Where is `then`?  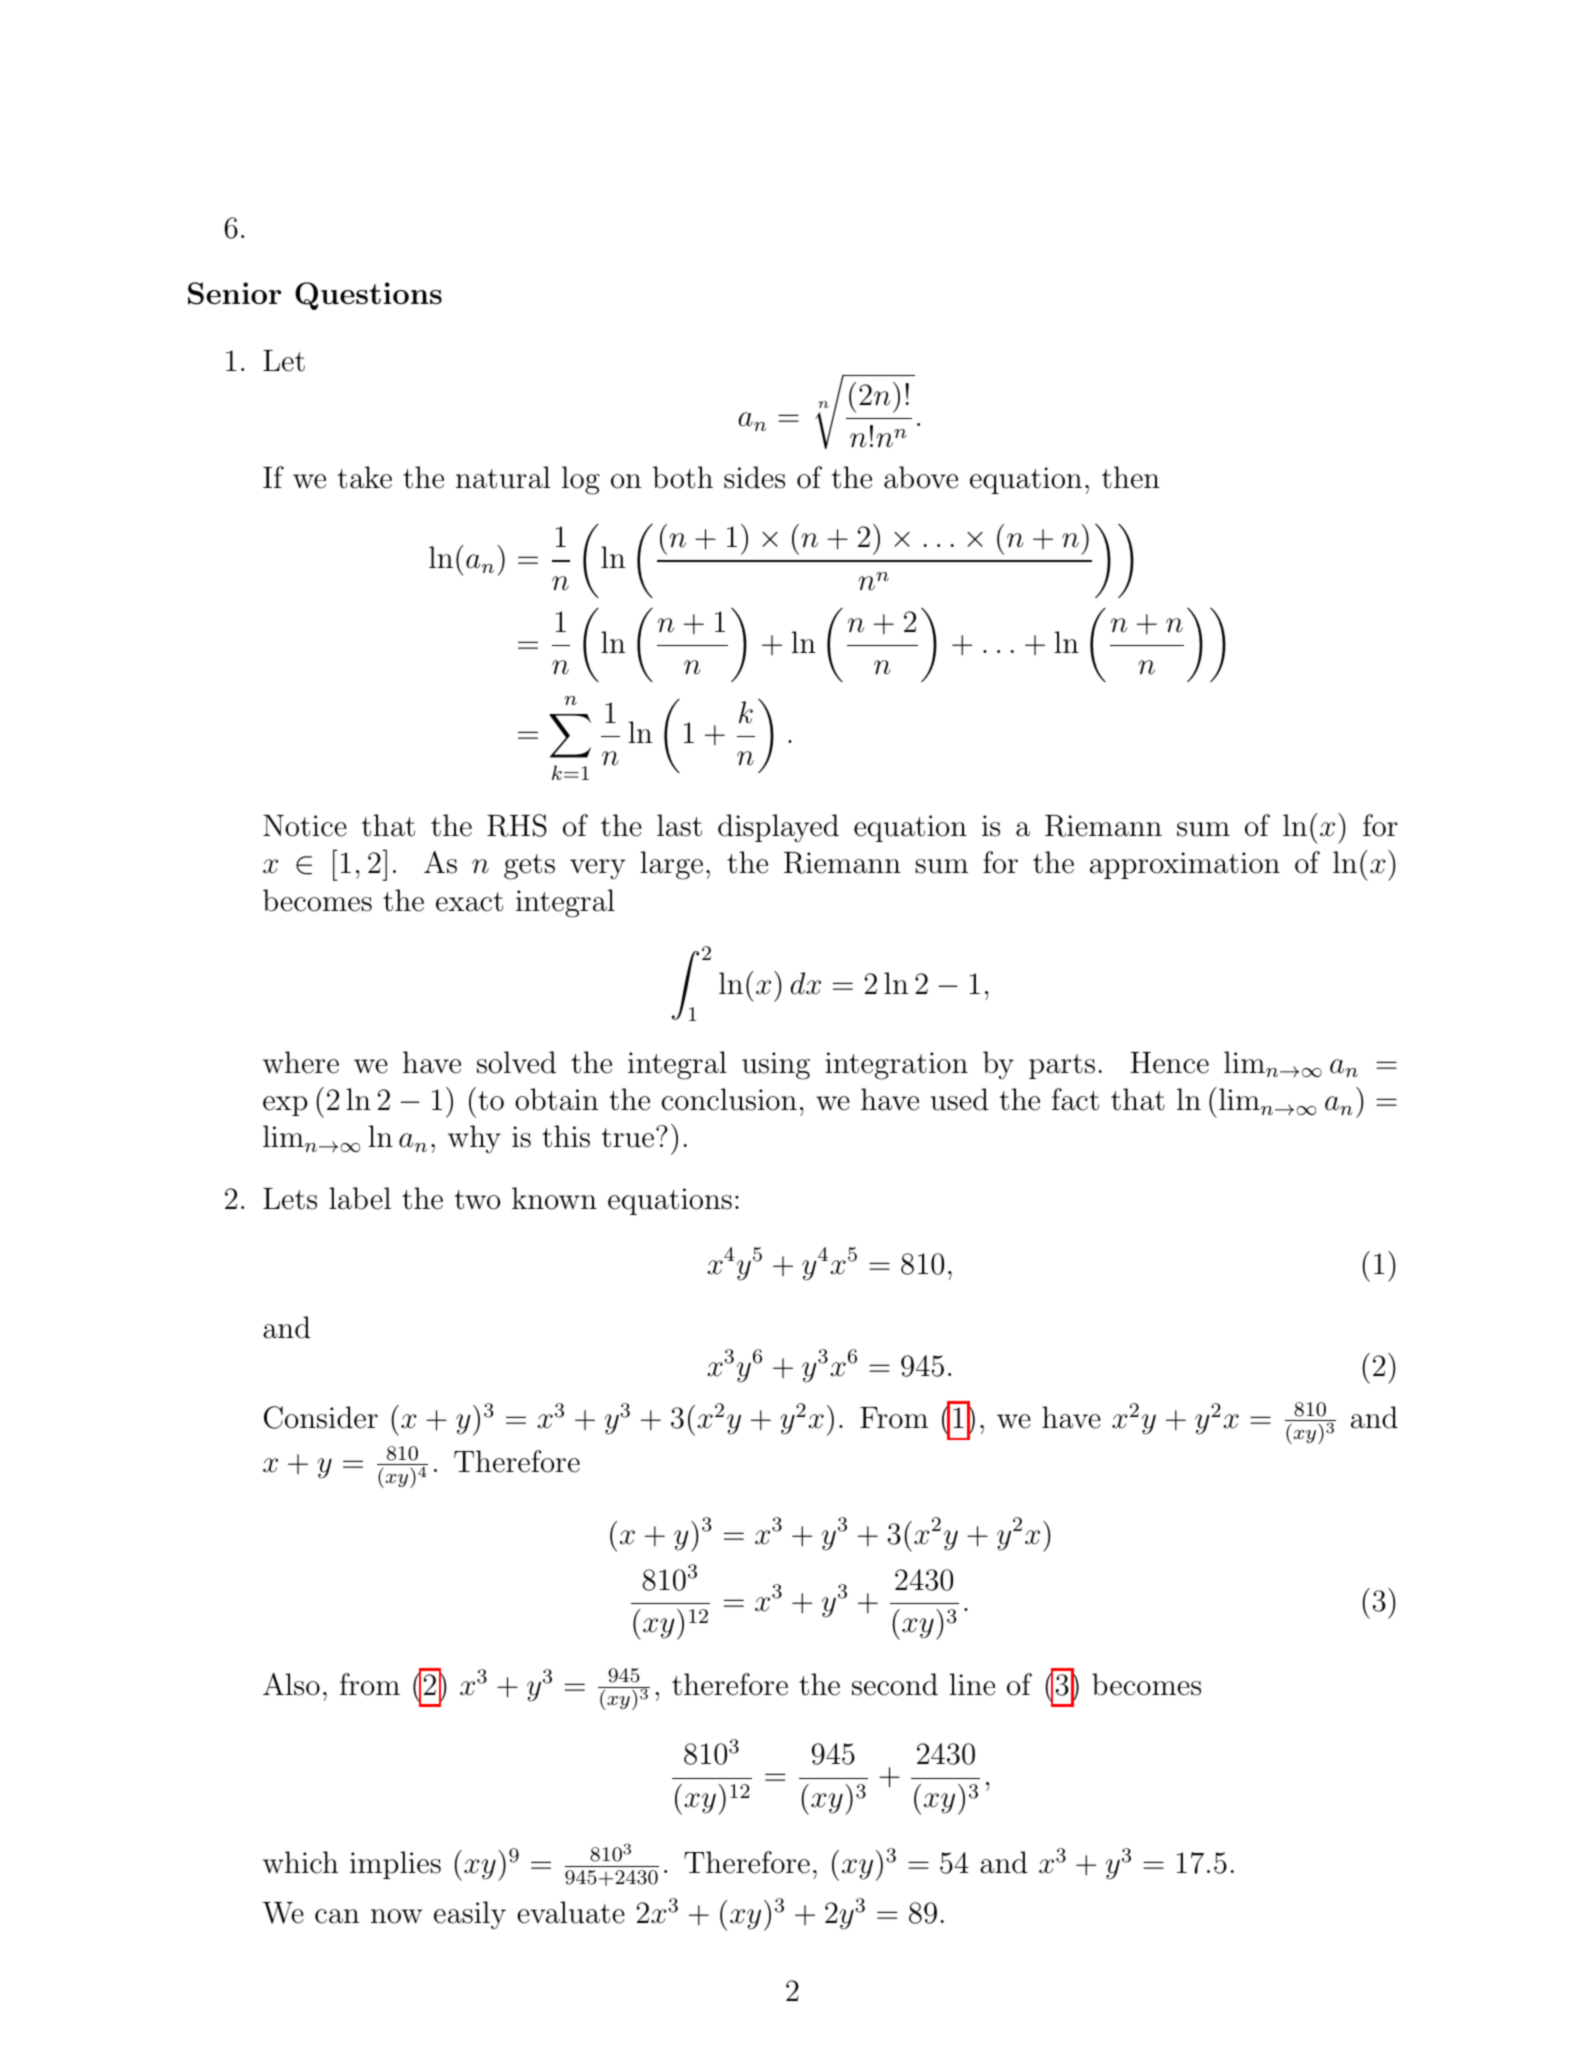
then is located at coordinates (1131, 477).
